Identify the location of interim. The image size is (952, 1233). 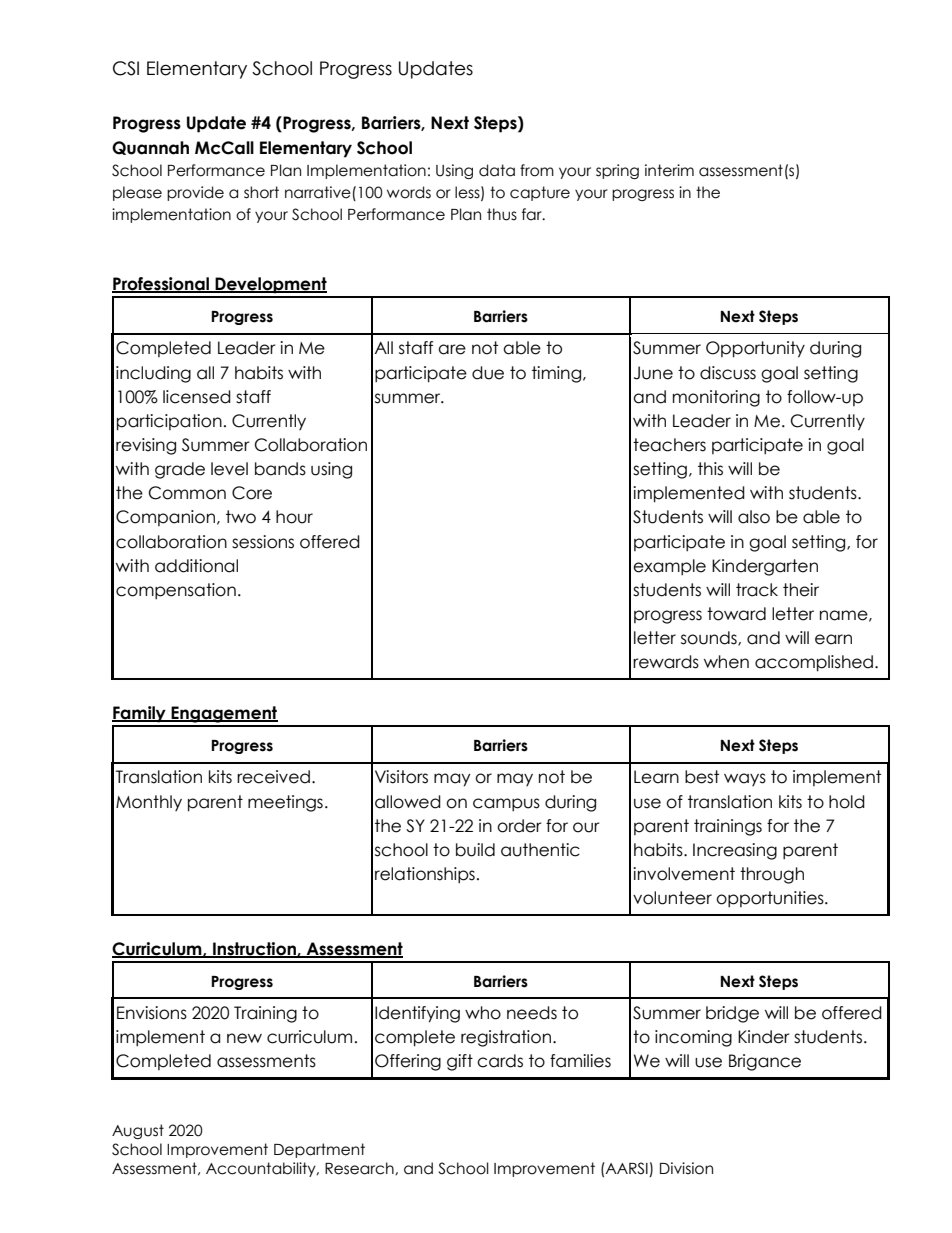
(669, 170).
